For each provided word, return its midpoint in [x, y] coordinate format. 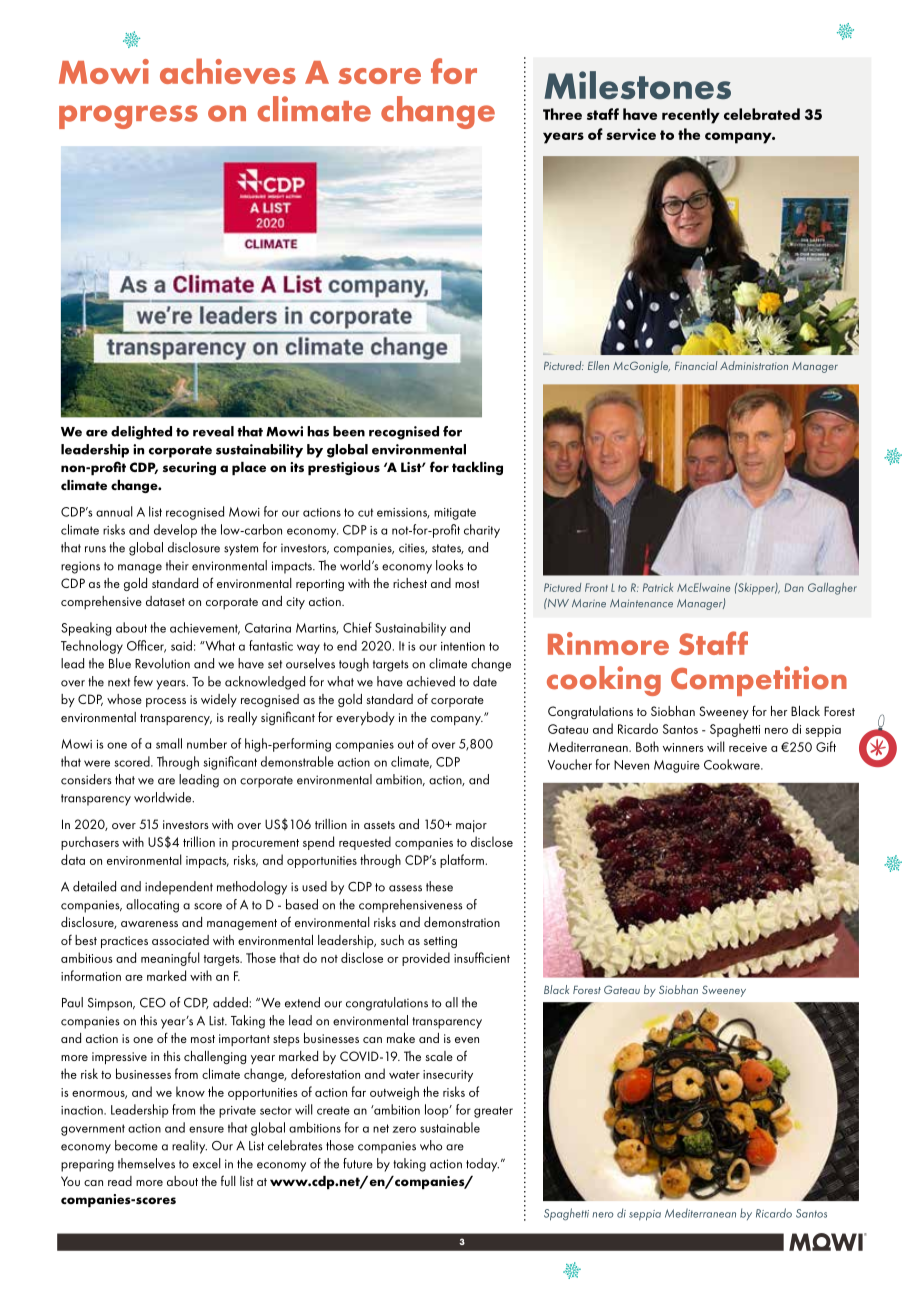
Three [562, 114]
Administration [754, 365]
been [349, 431]
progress [128, 117]
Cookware [733, 764]
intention [463, 646]
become [136, 1145]
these [439, 886]
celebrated [762, 114]
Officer [146, 646]
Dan [794, 587]
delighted [141, 433]
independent [179, 888]
